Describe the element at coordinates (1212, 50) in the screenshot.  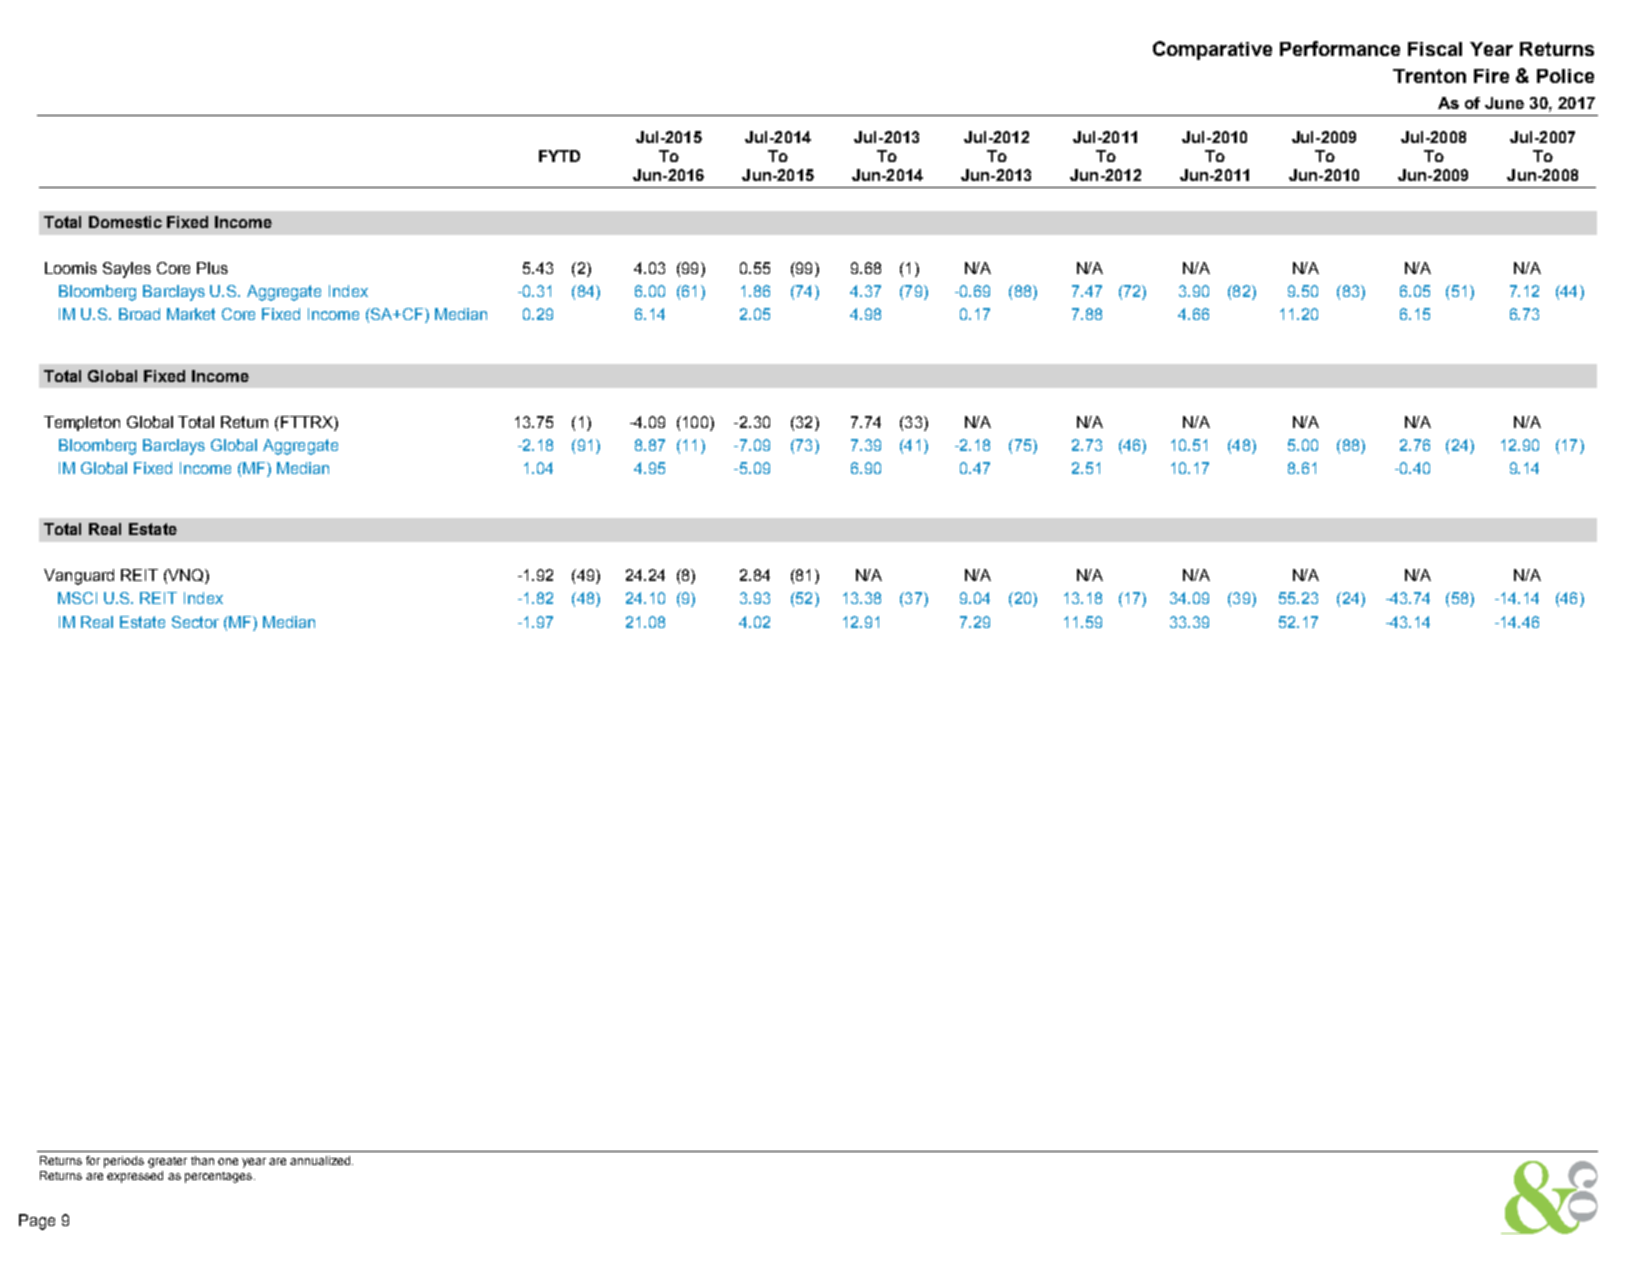
I see `Comparative` at that location.
